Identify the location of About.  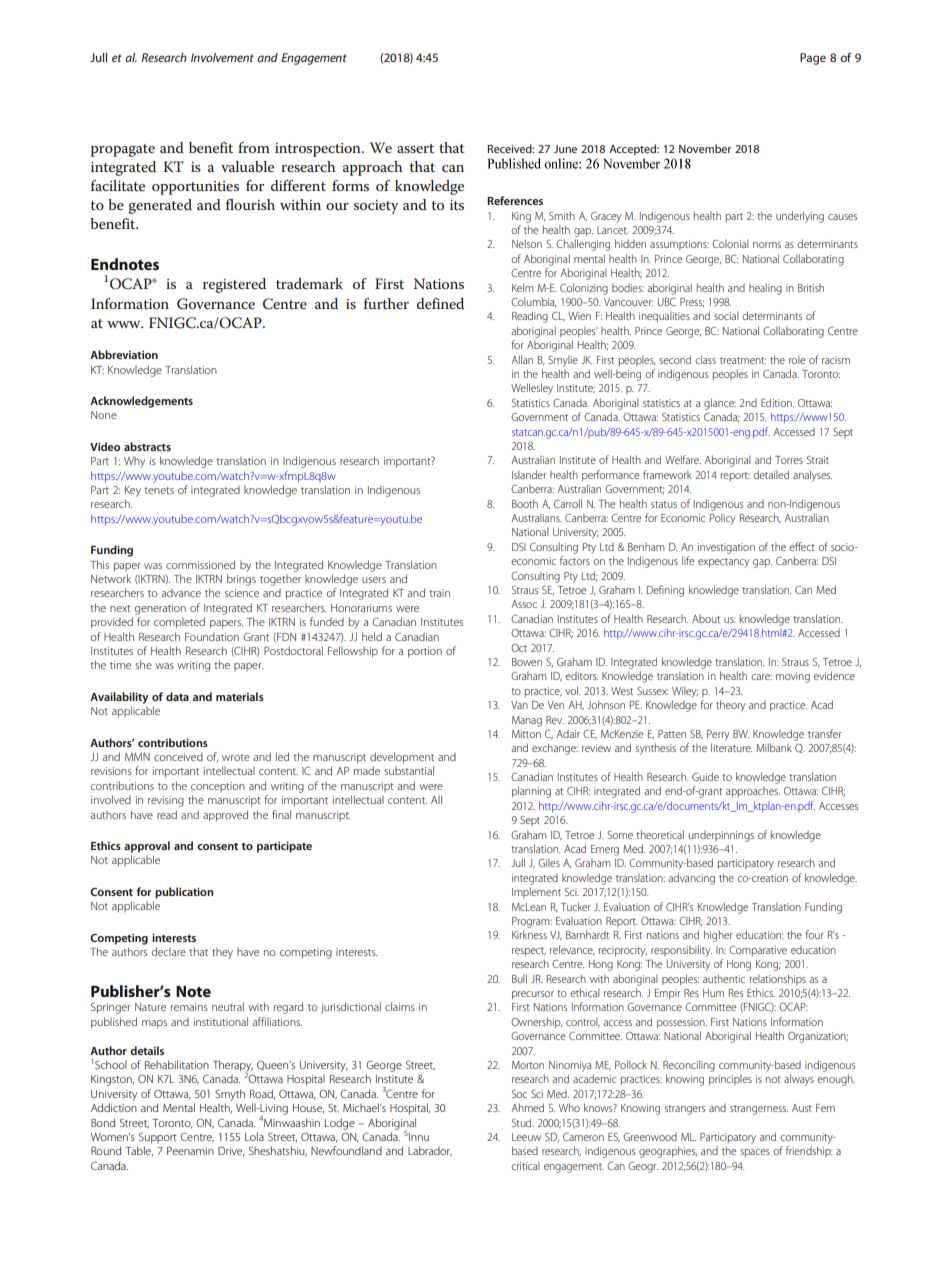
(706, 618).
